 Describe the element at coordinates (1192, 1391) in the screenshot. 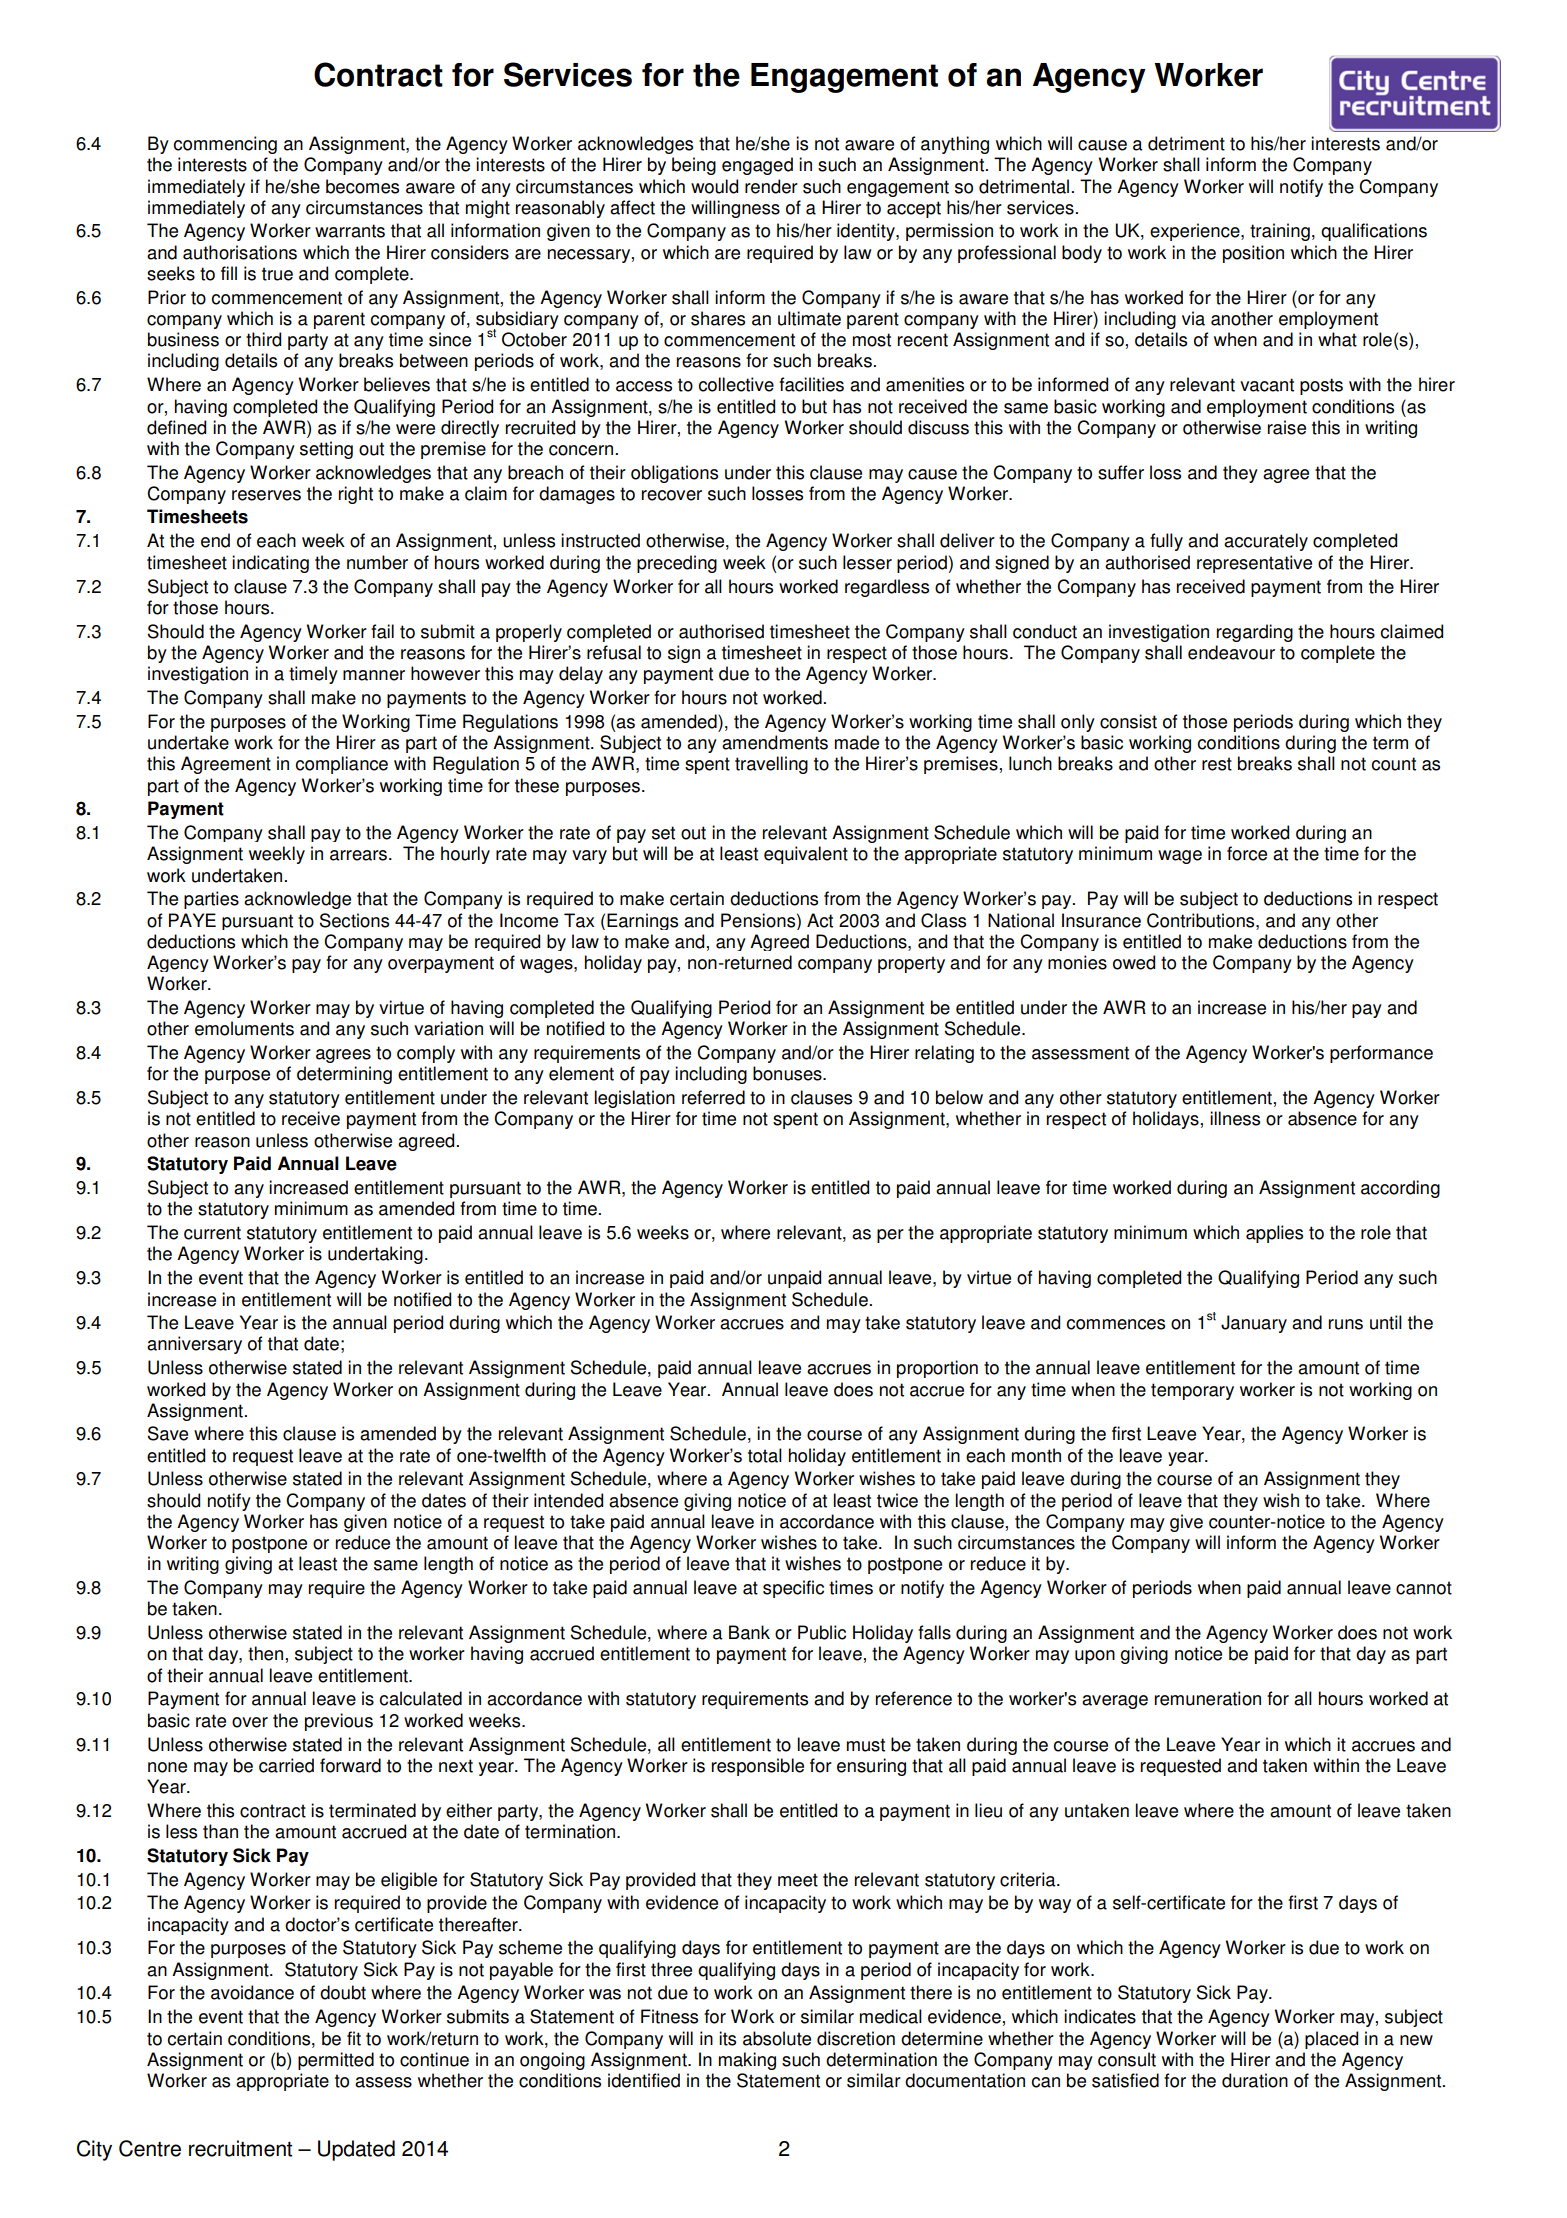

I see `temporary` at that location.
